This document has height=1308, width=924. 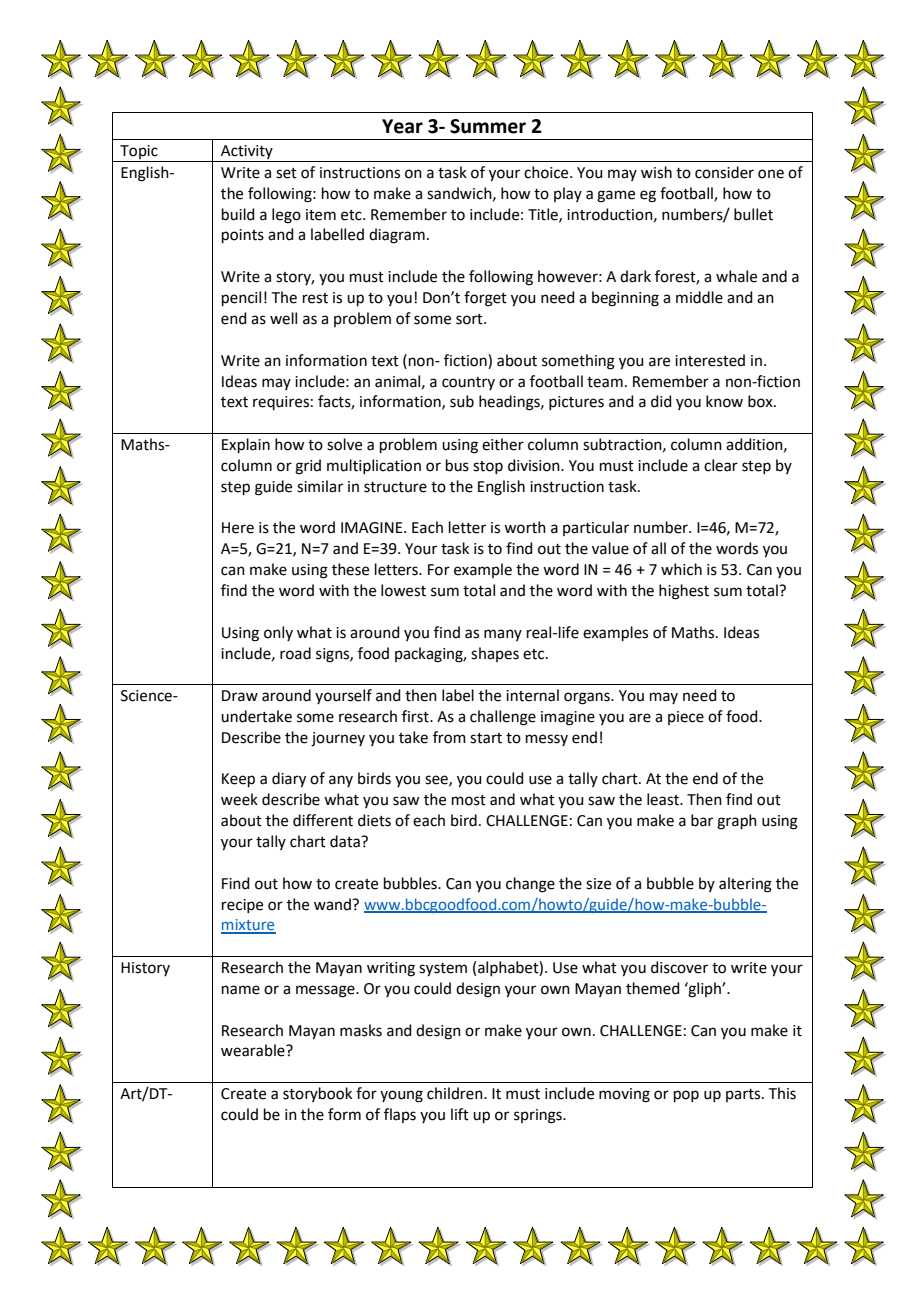 What do you see at coordinates (456, 1093) in the document?
I see `children` at bounding box center [456, 1093].
